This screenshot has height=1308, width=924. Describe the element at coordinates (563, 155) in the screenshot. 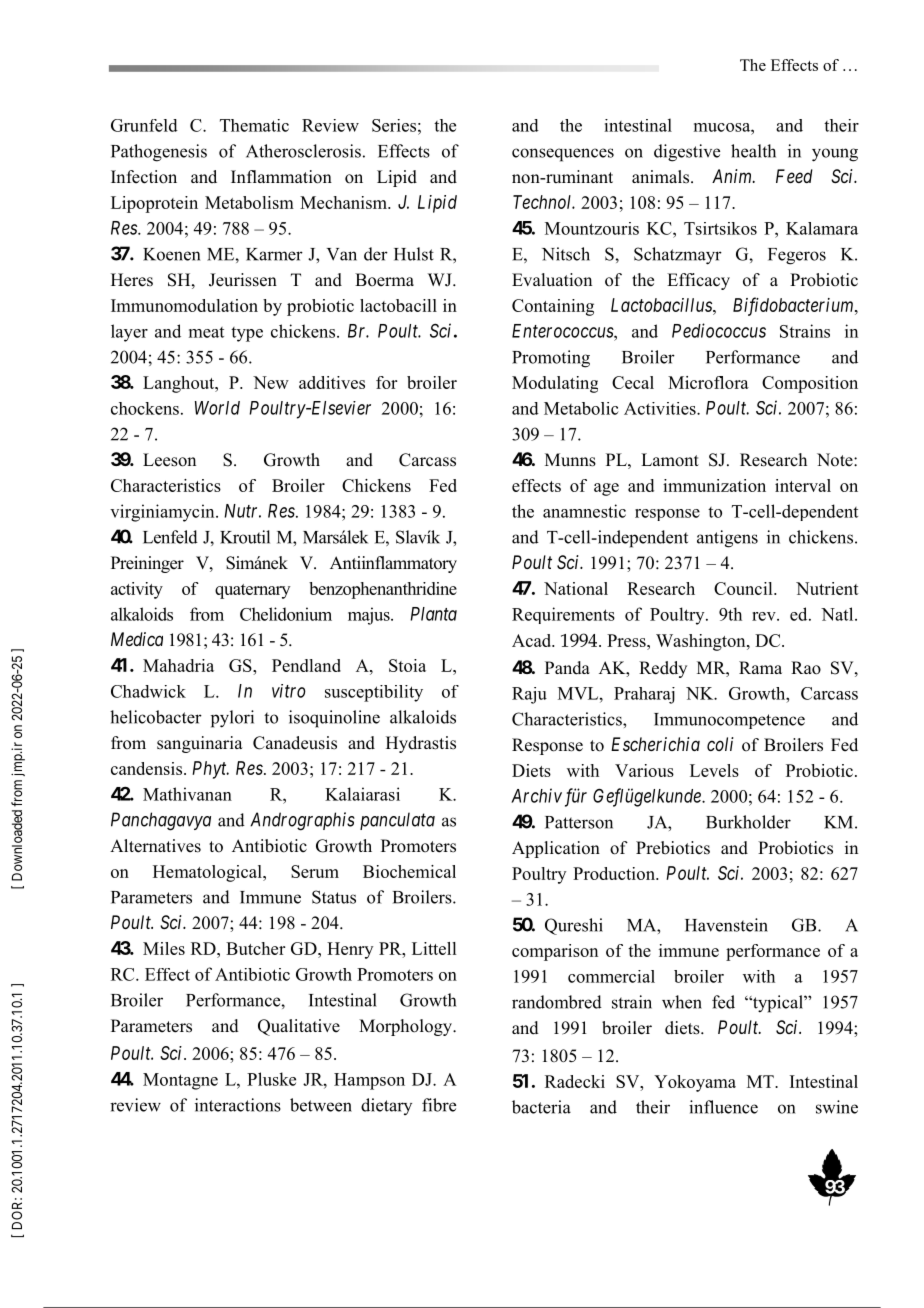

I see `consequences` at that location.
